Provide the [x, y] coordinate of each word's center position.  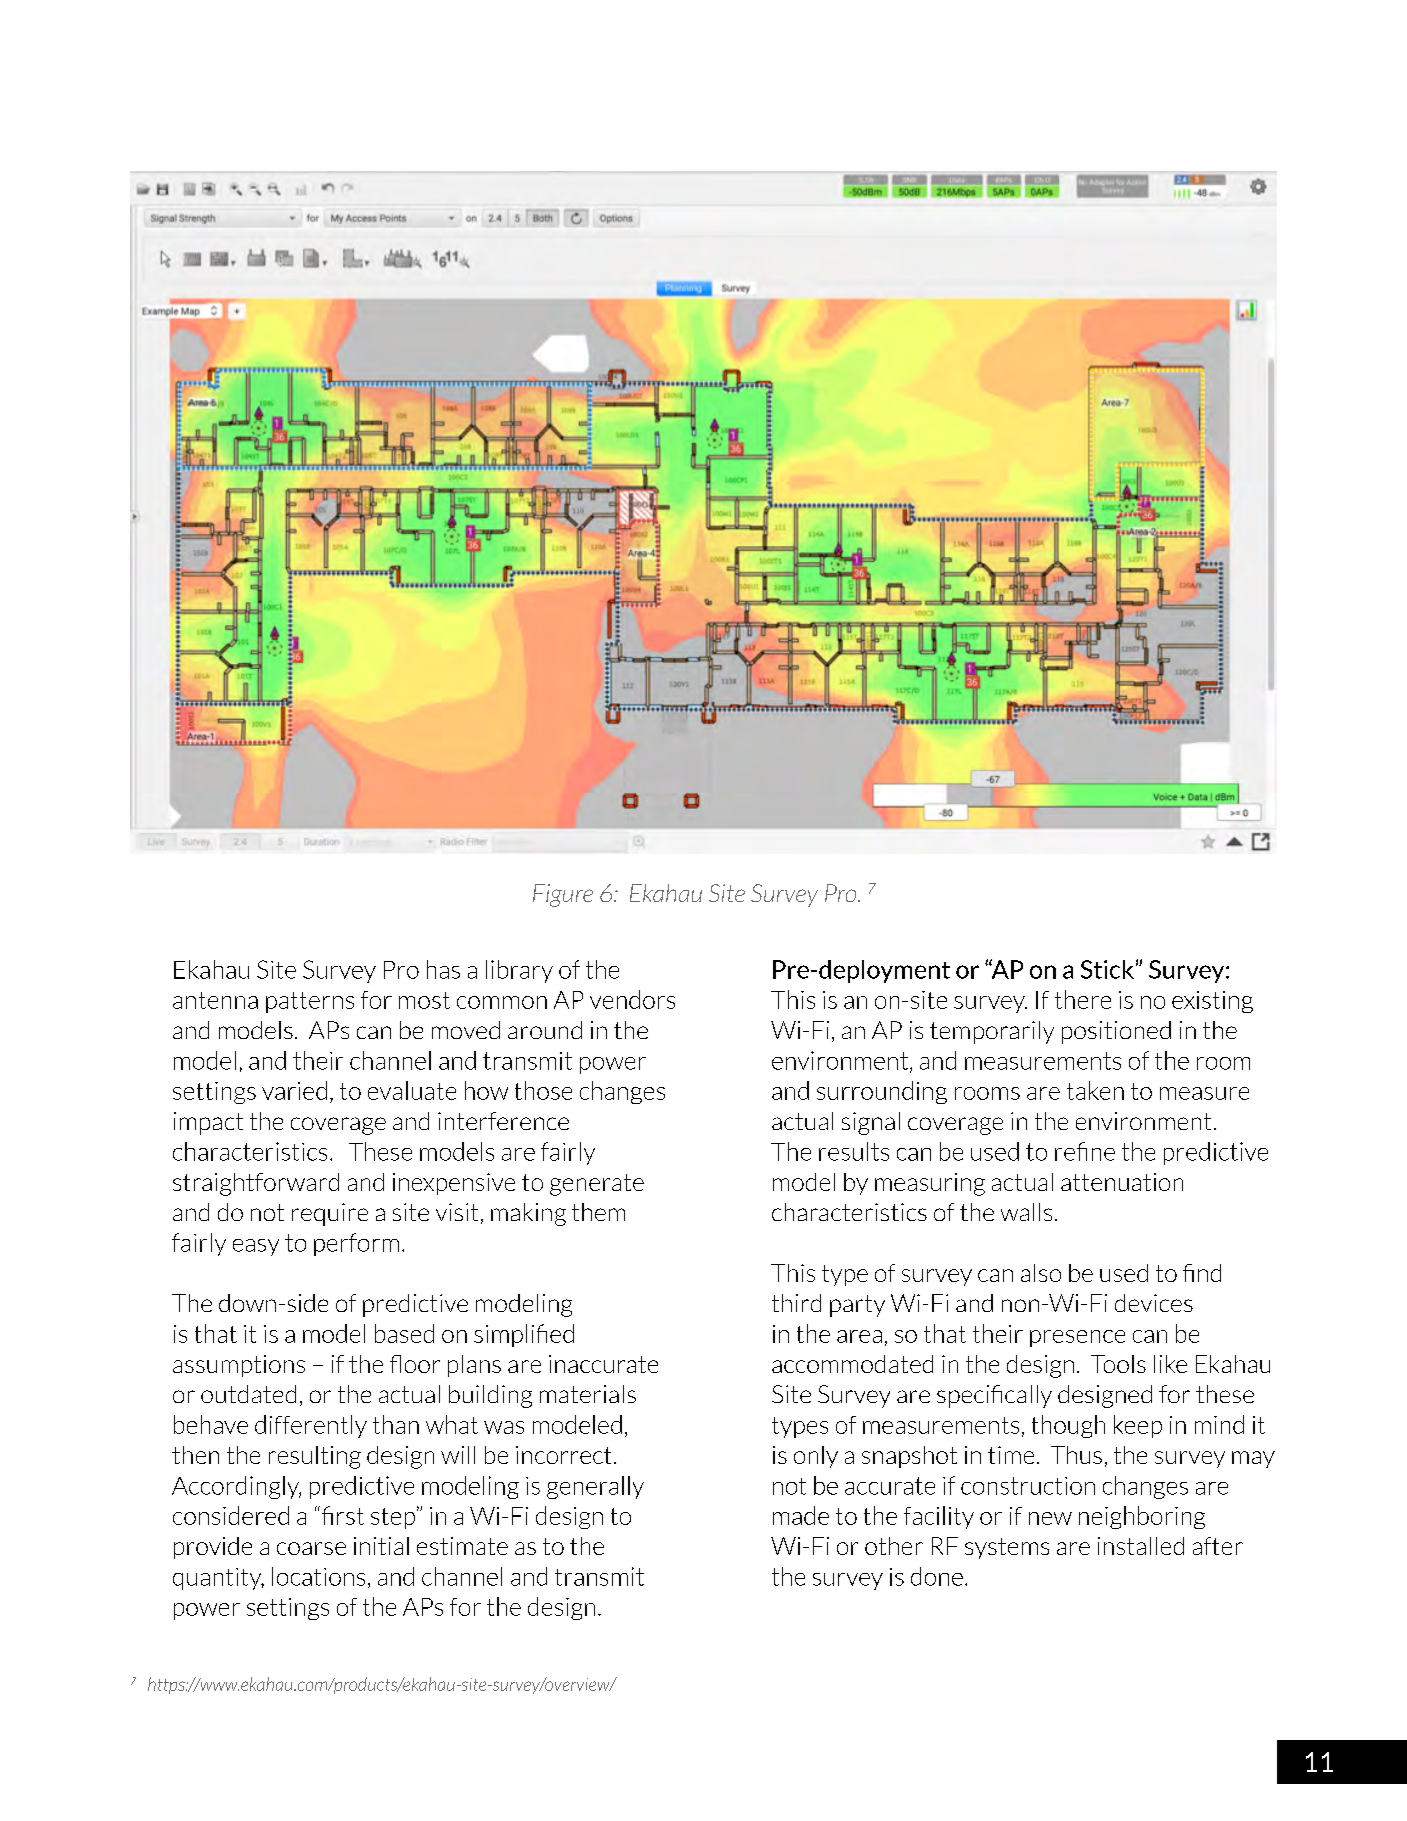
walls [1026, 1212]
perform [356, 1244]
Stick [1107, 969]
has [443, 969]
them [598, 1212]
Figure [563, 895]
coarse [311, 1548]
